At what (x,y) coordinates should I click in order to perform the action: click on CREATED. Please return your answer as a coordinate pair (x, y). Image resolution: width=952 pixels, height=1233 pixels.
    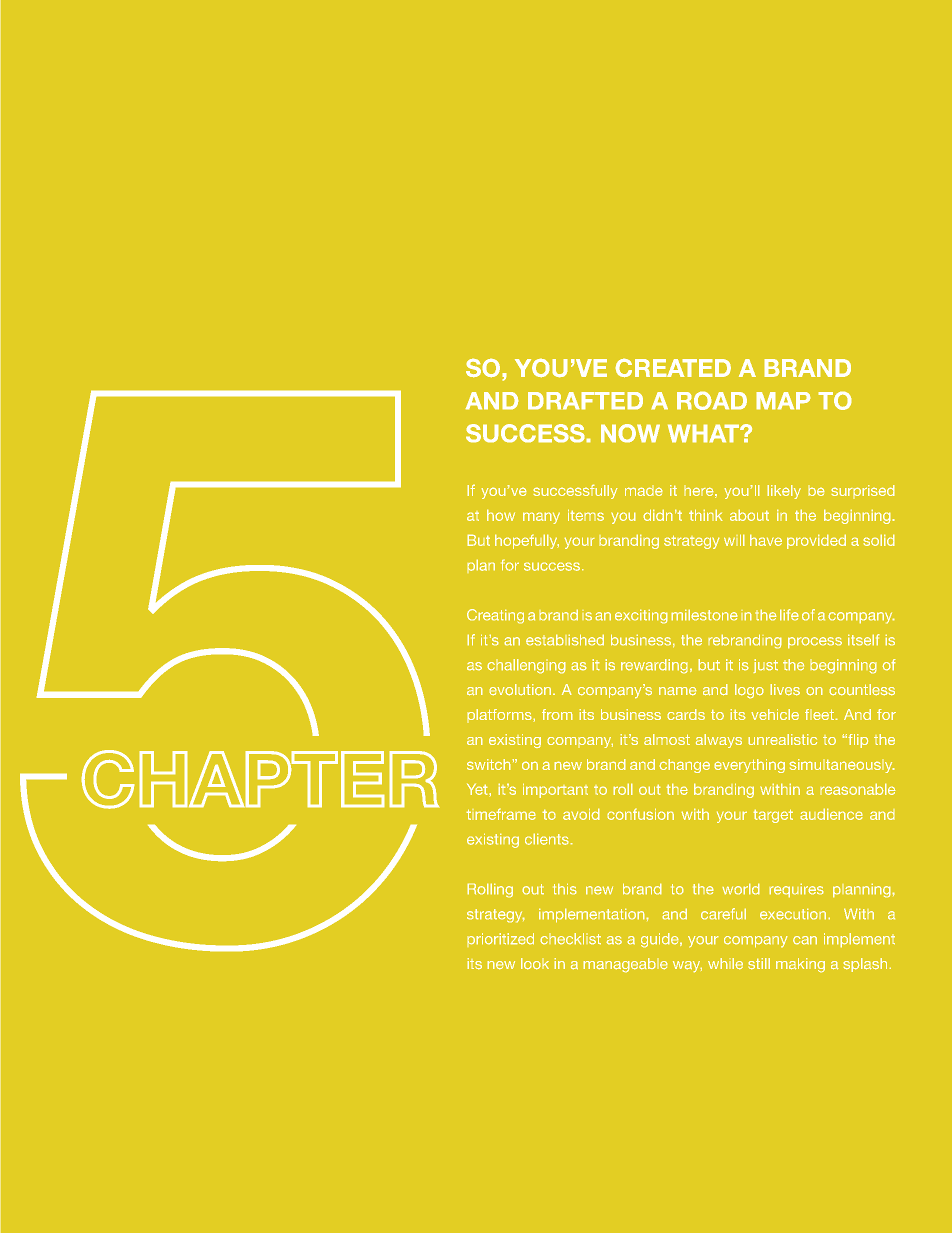
    Looking at the image, I should click on (673, 368).
